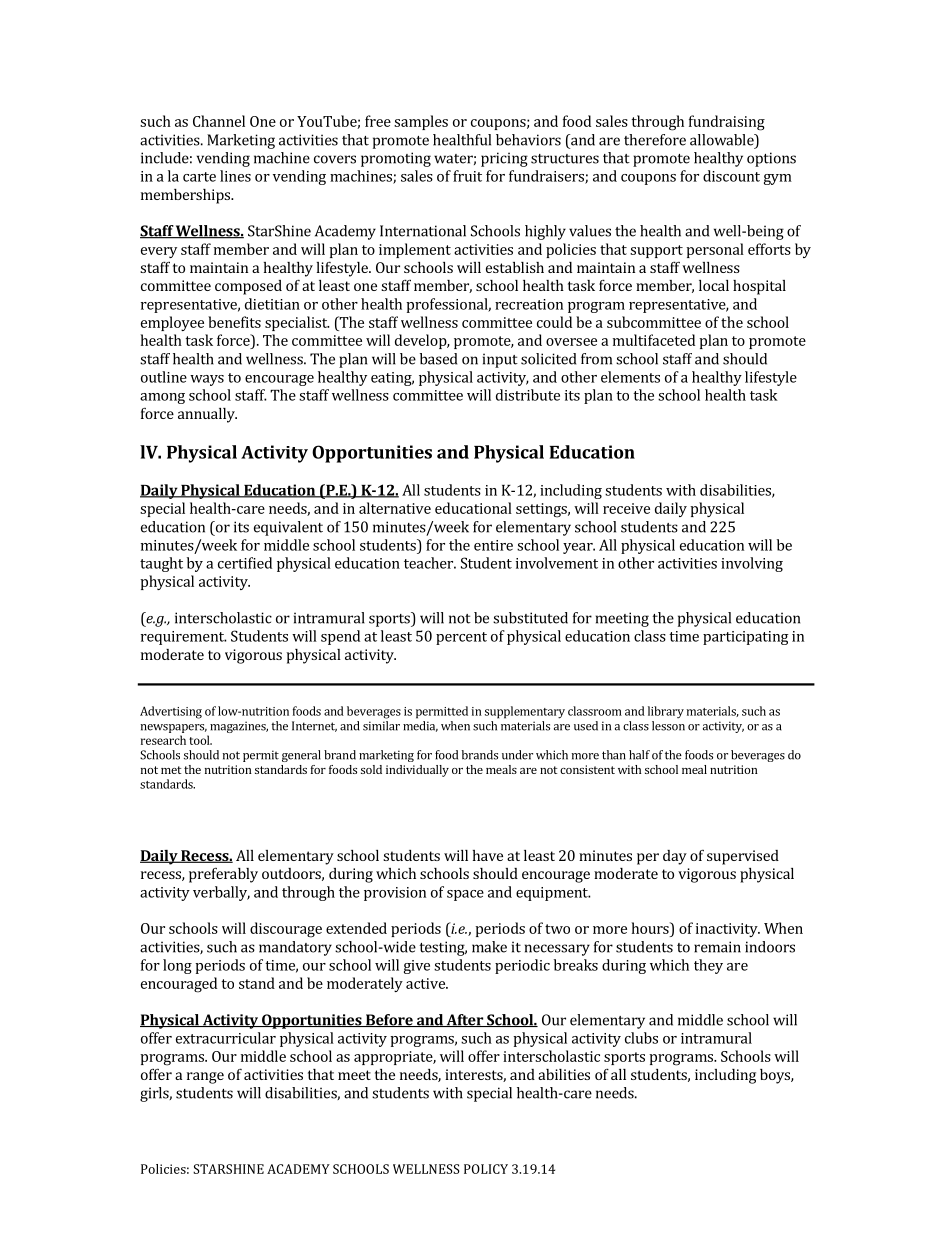 The width and height of the document is (952, 1233). I want to click on range, so click(205, 1078).
